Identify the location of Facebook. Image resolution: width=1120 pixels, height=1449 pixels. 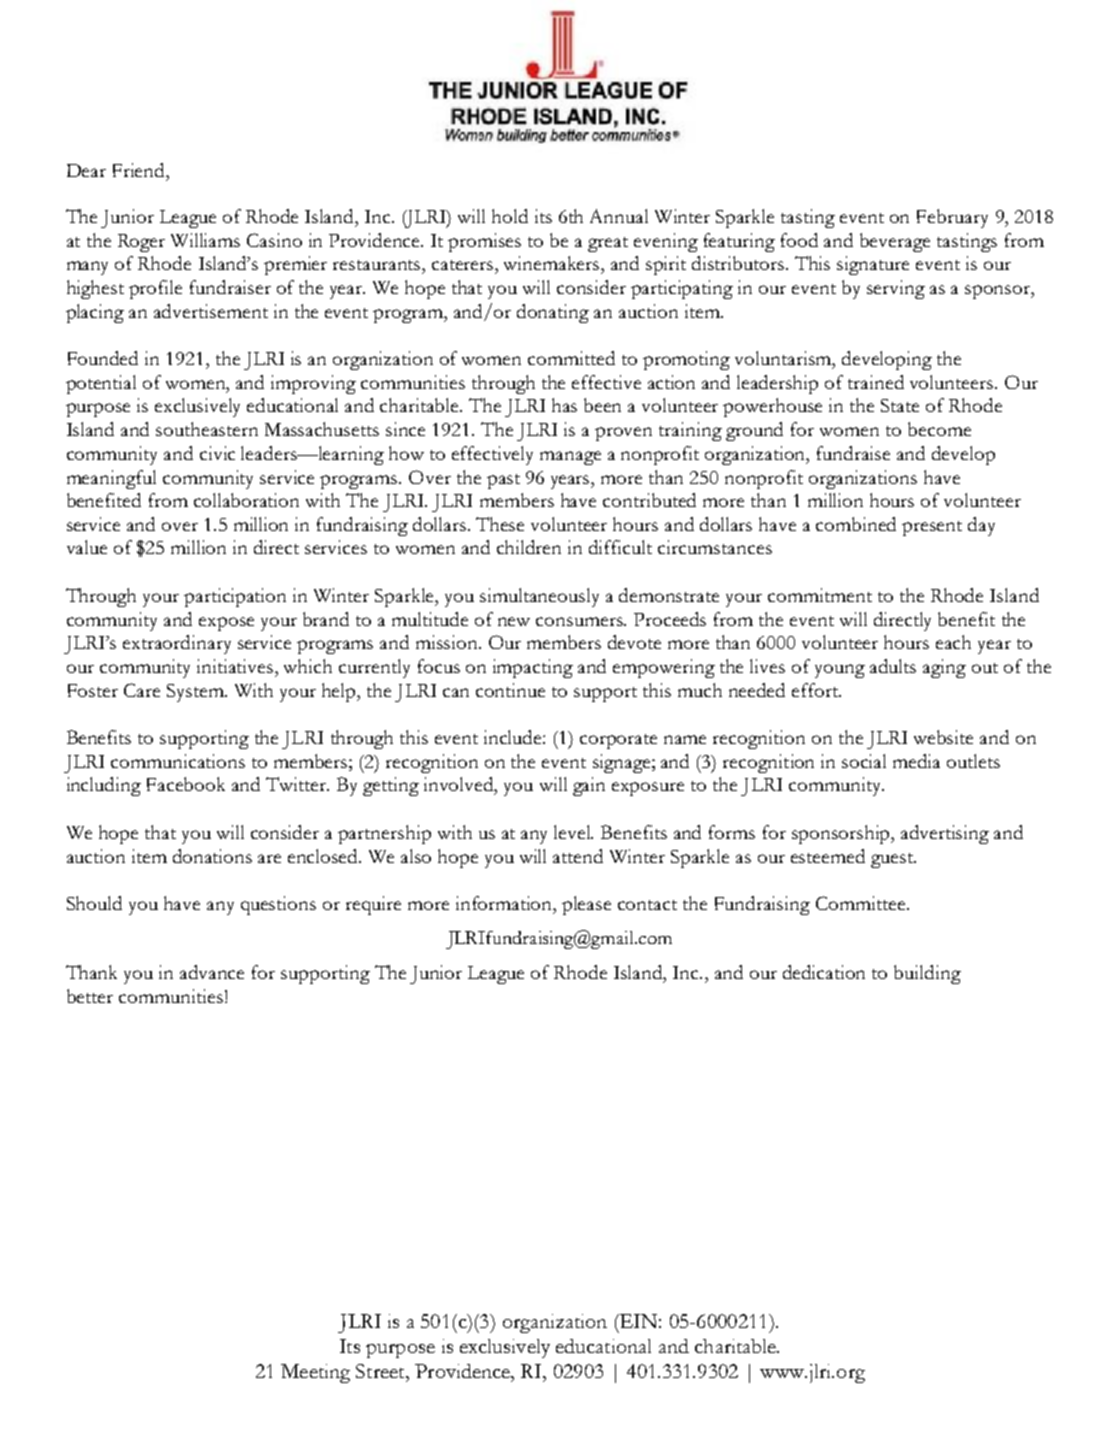
(186, 784).
